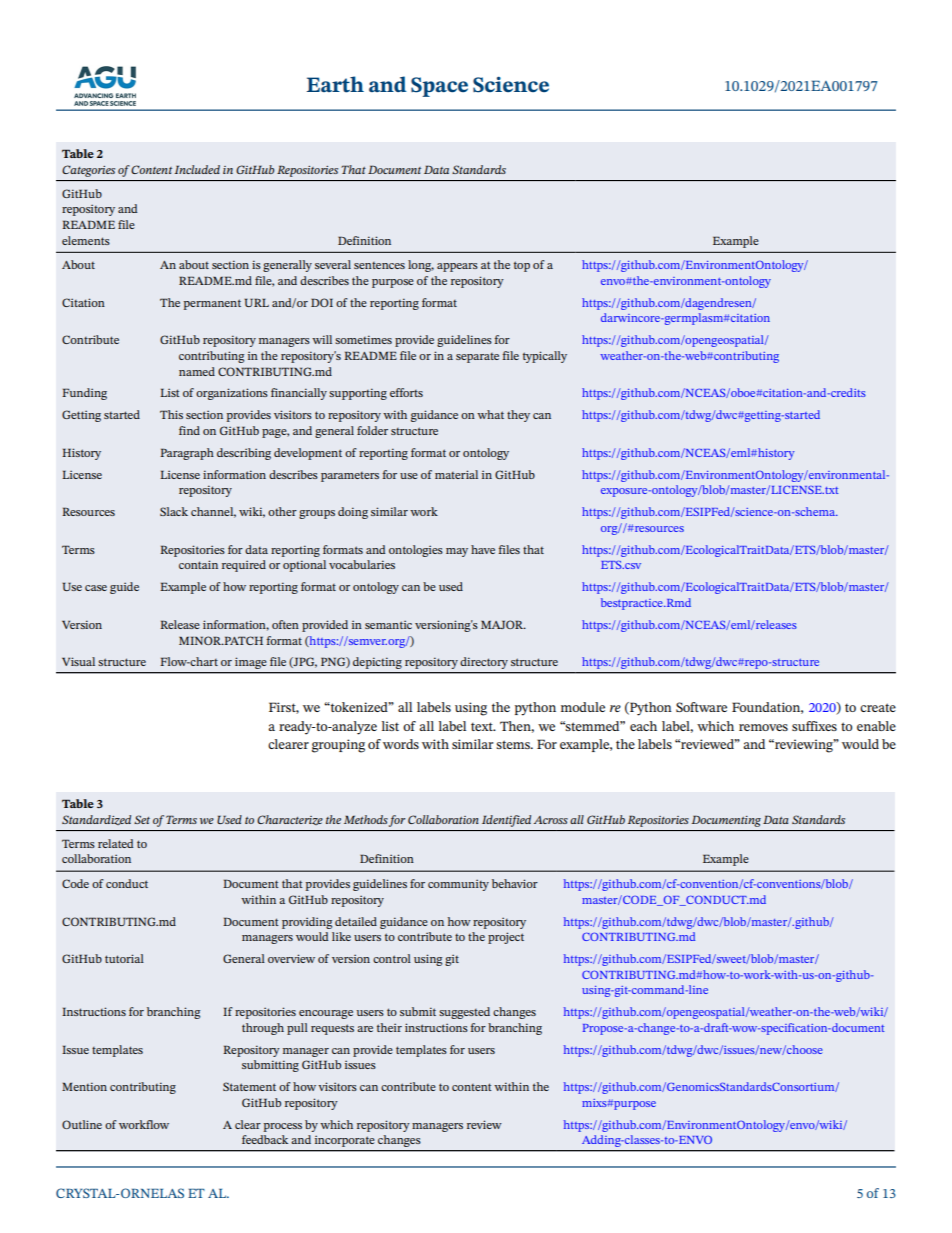 Image resolution: width=952 pixels, height=1233 pixels. What do you see at coordinates (439, 87) in the document?
I see `Space` at bounding box center [439, 87].
